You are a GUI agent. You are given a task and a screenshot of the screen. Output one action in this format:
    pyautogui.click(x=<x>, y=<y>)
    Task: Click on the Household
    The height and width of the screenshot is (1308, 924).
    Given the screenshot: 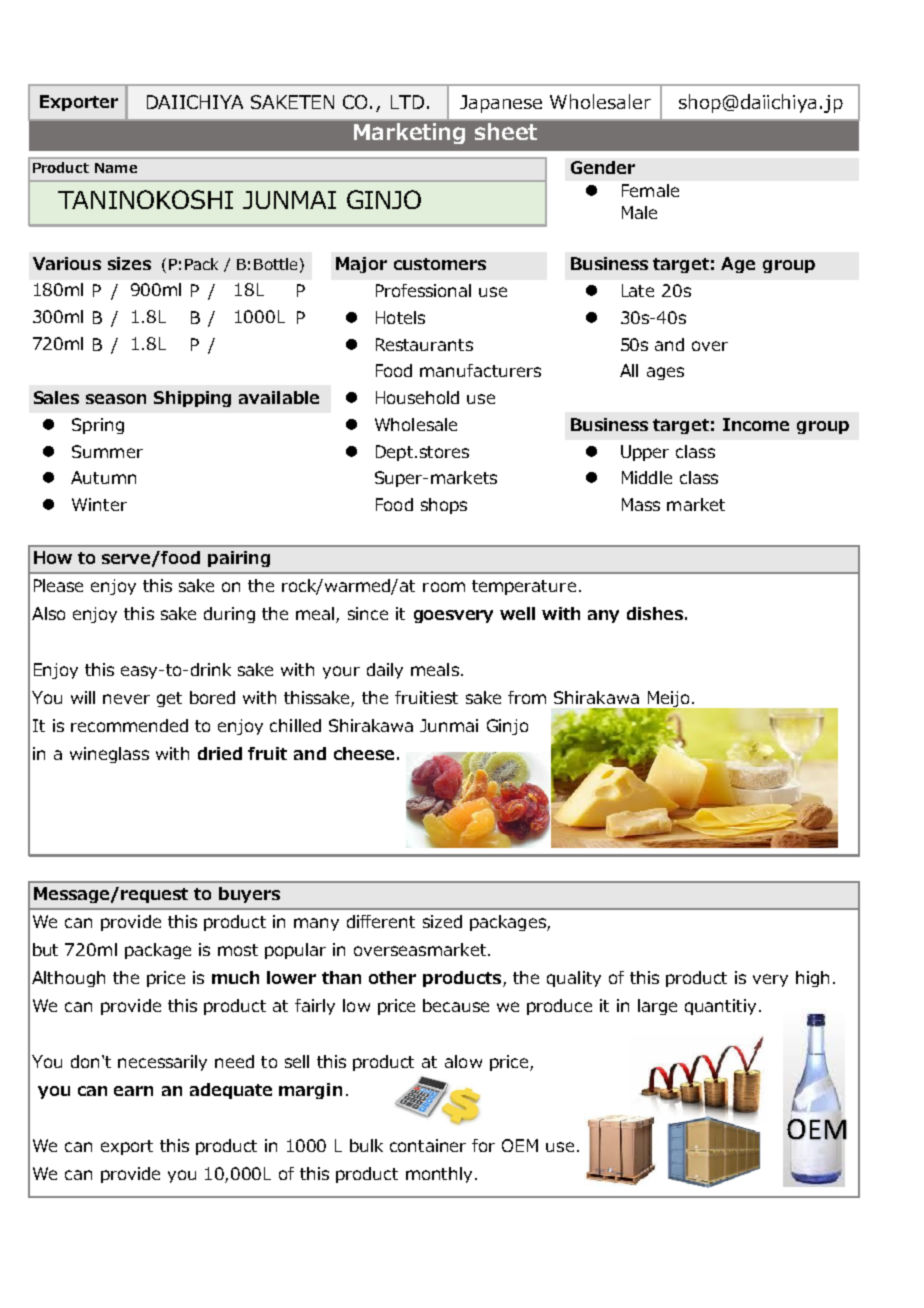 What is the action you would take?
    pyautogui.click(x=417, y=397)
